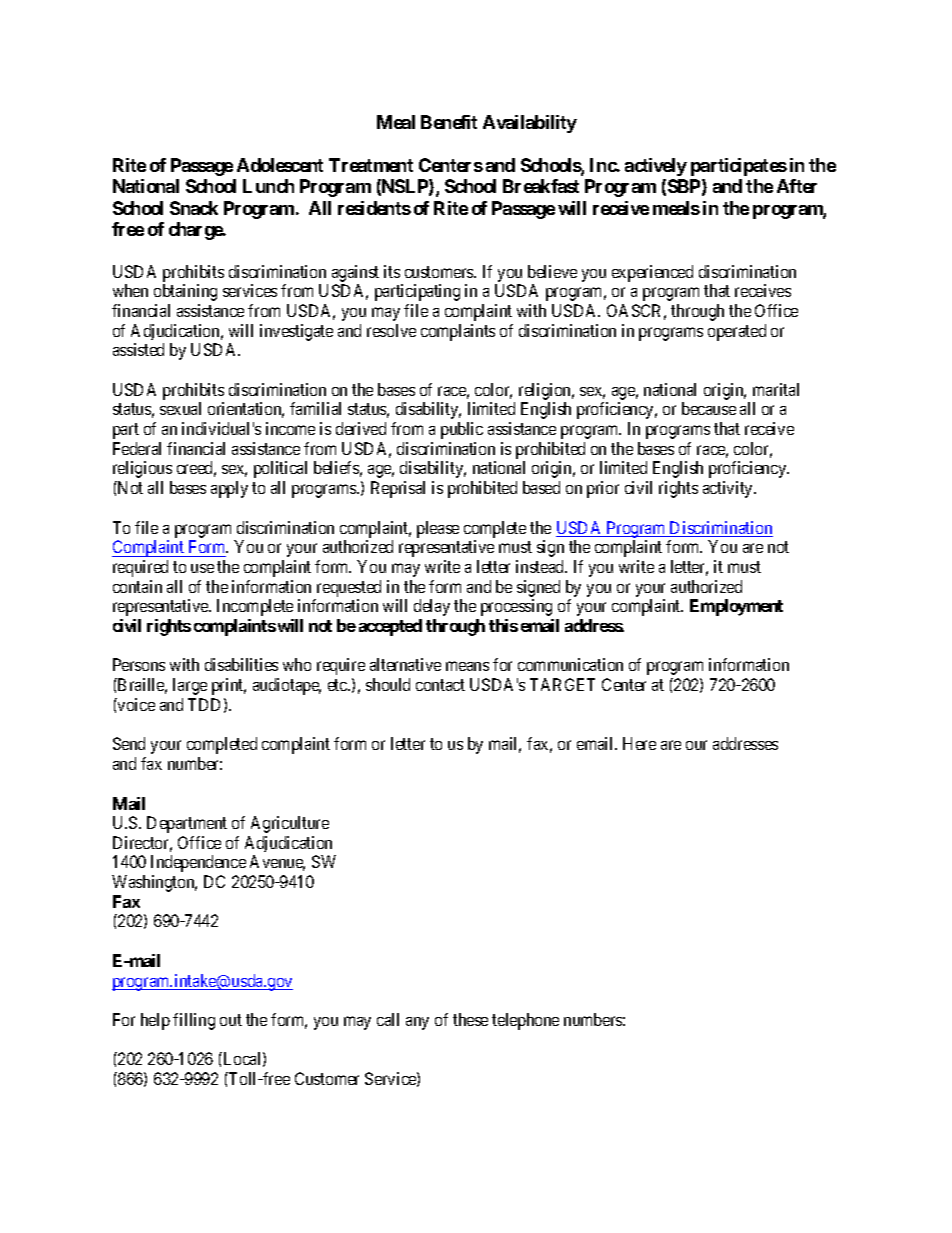  What do you see at coordinates (525, 1021) in the screenshot?
I see `telephone` at bounding box center [525, 1021].
